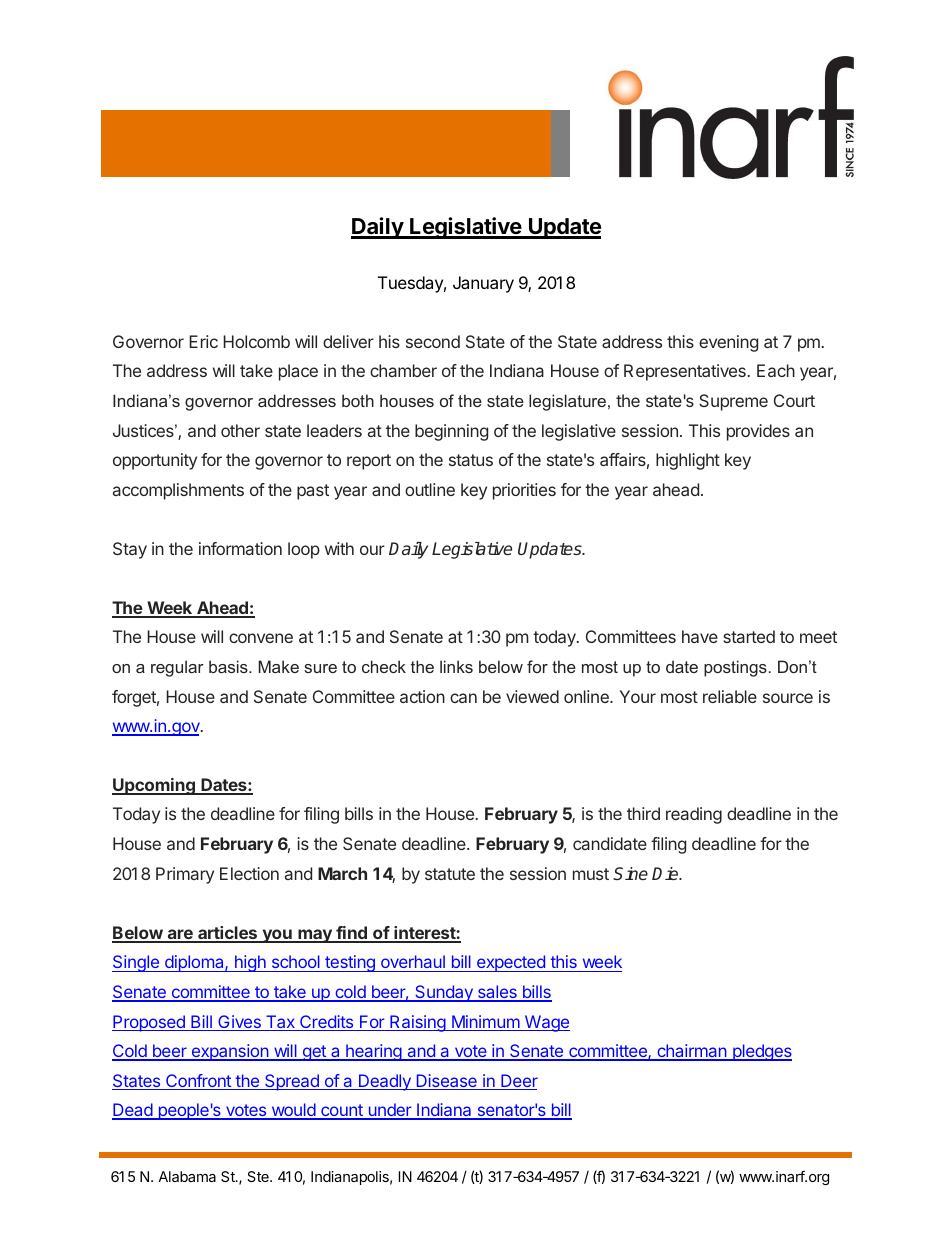 This document has height=1233, width=952. What do you see at coordinates (761, 1052) in the document?
I see `pledges` at bounding box center [761, 1052].
